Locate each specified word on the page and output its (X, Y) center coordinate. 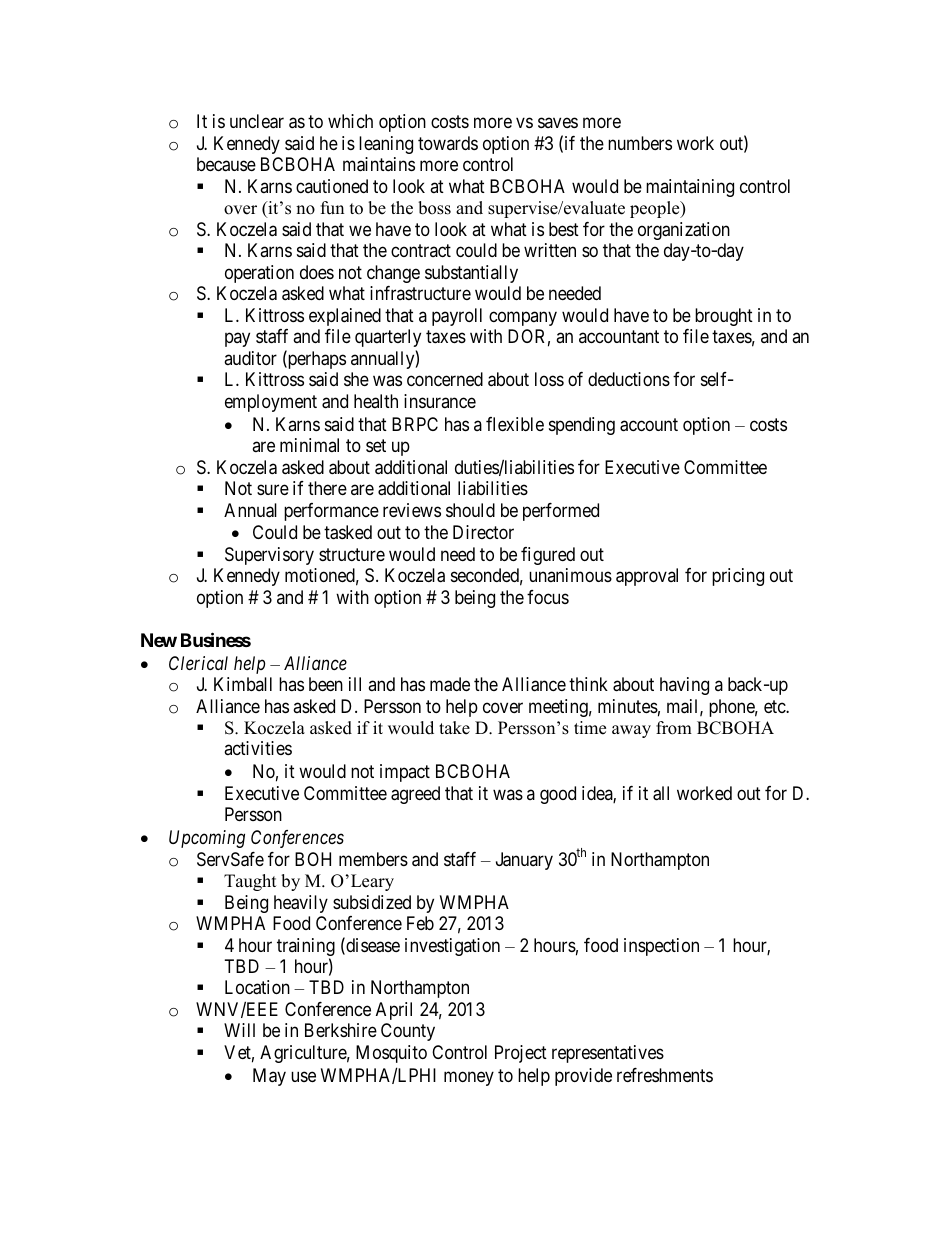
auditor (250, 358)
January (524, 861)
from (674, 728)
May (269, 1077)
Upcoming (207, 839)
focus (548, 597)
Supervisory (269, 556)
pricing (738, 577)
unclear (257, 121)
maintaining (690, 188)
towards (448, 143)
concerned (445, 379)
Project (521, 1054)
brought (724, 317)
